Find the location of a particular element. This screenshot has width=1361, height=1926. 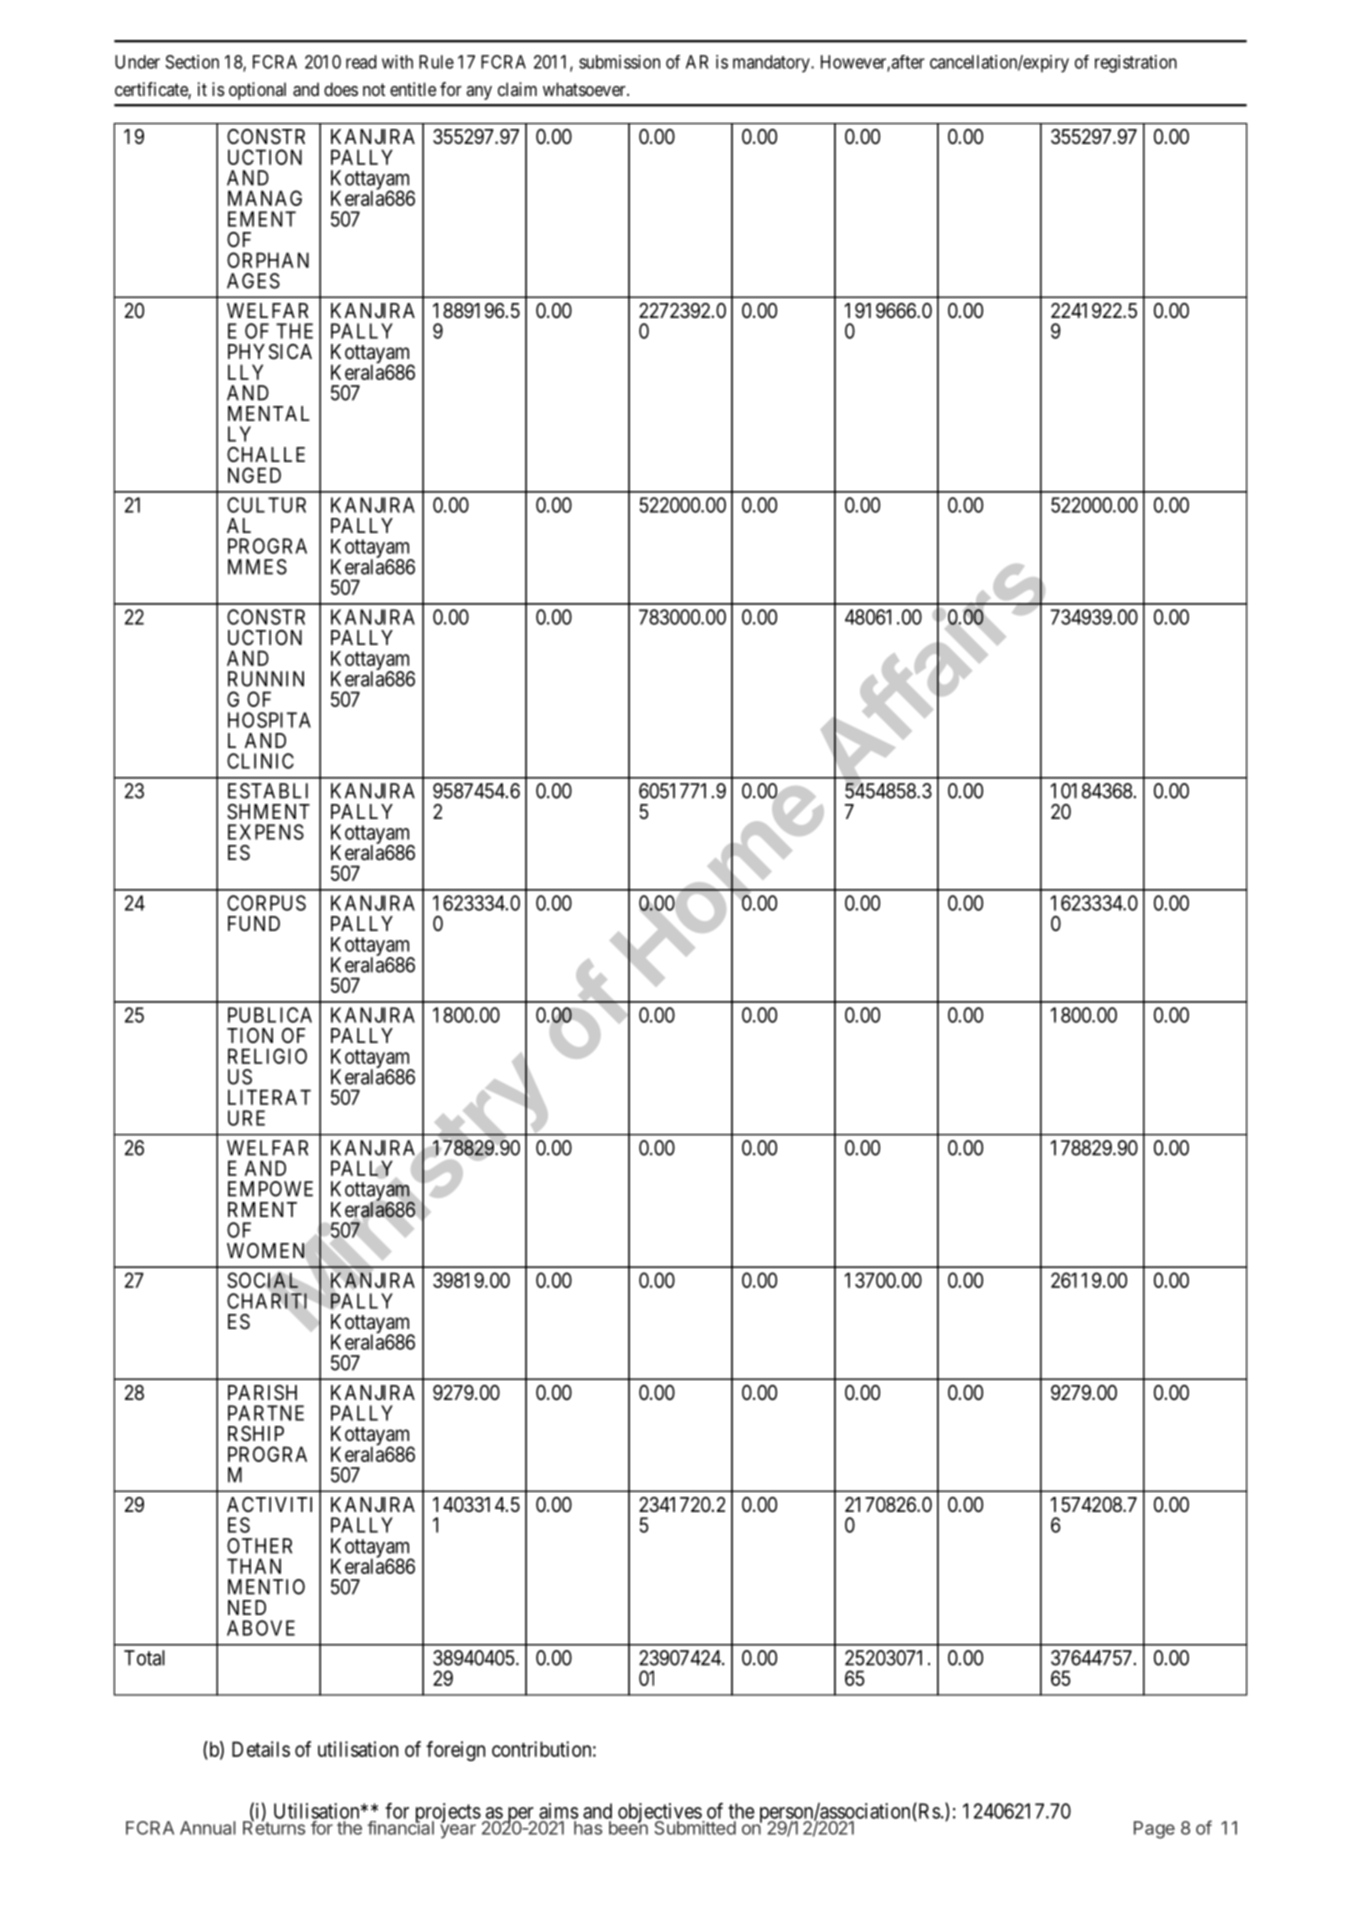

FUND is located at coordinates (254, 923).
